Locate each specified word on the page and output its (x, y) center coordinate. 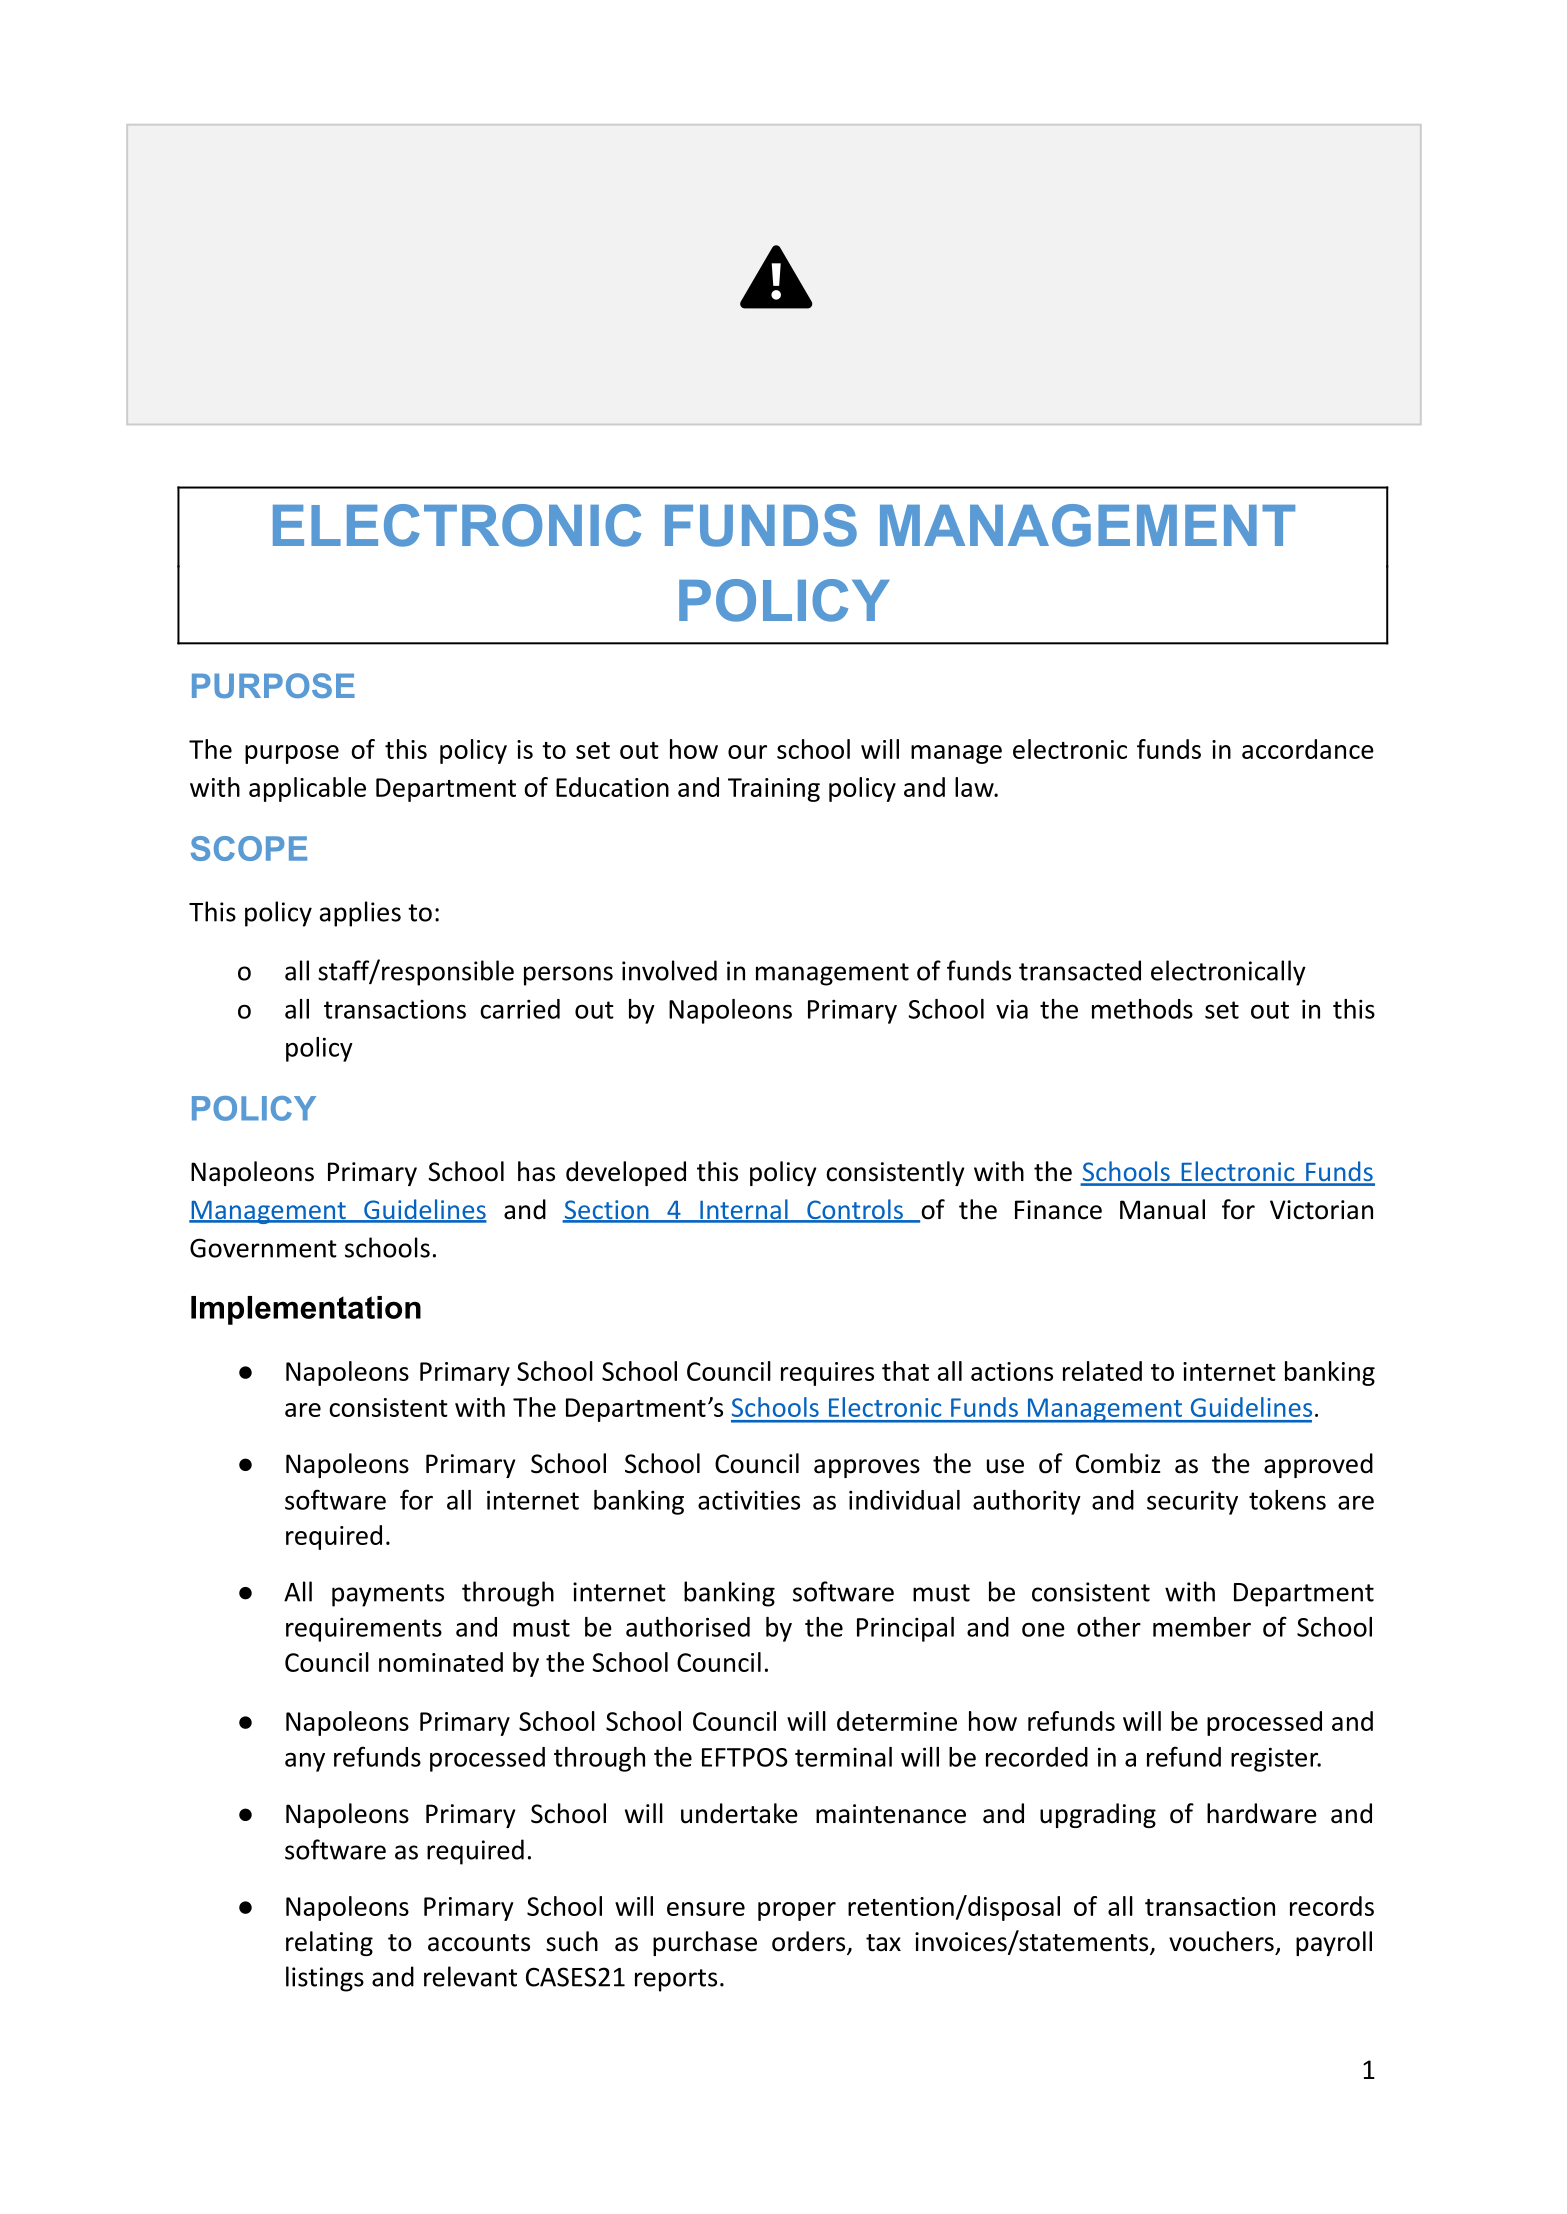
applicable (307, 789)
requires (827, 1374)
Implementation (306, 1310)
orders (810, 1942)
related (1102, 1371)
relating (329, 1943)
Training (774, 790)
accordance (1308, 749)
